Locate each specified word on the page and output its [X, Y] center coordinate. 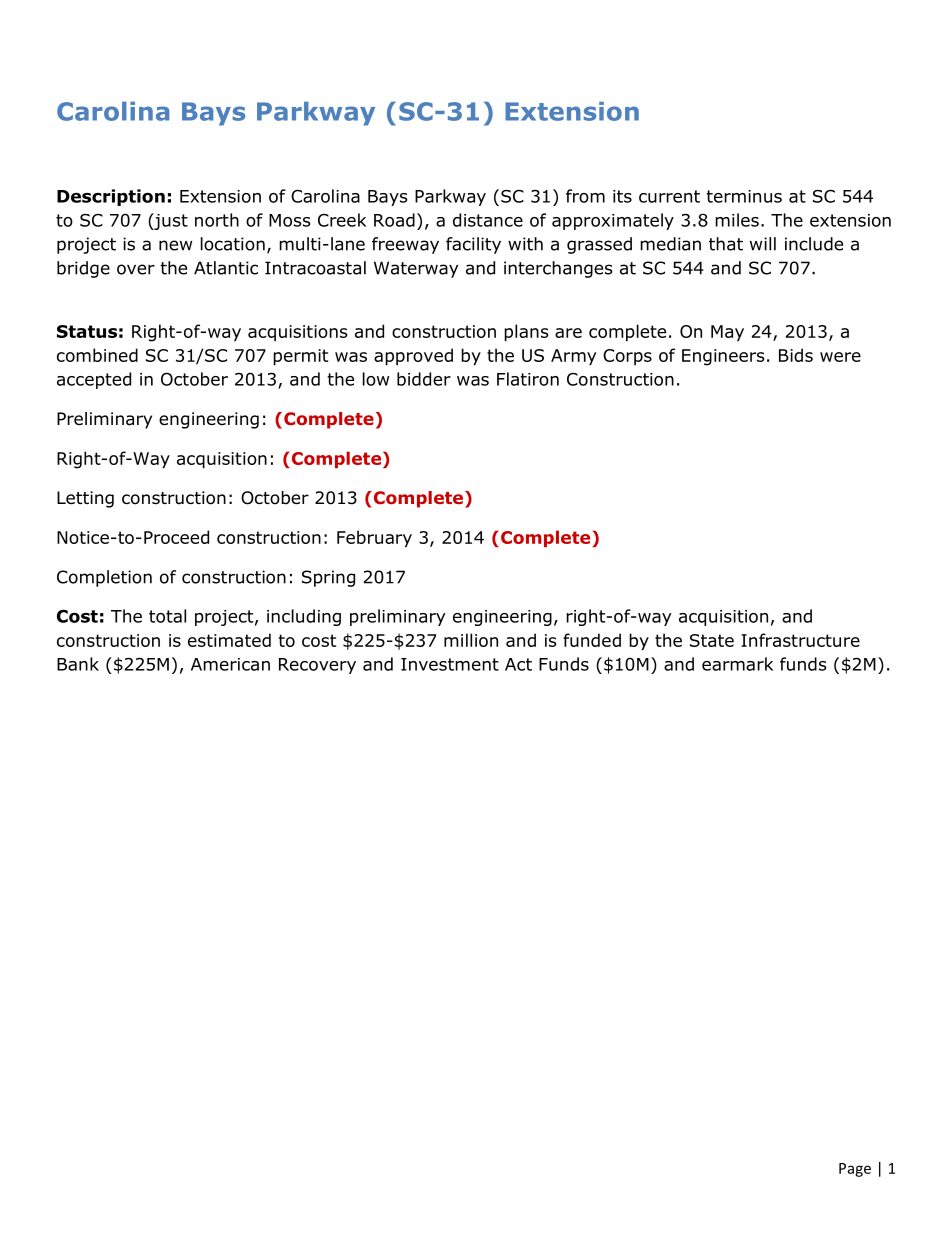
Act [518, 664]
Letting [85, 499]
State [712, 640]
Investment [450, 664]
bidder [424, 379]
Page [855, 1170]
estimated [229, 640]
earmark [737, 664]
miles [737, 220]
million [471, 640]
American [230, 664]
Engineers [723, 357]
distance [488, 220]
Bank [78, 664]
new [175, 245]
